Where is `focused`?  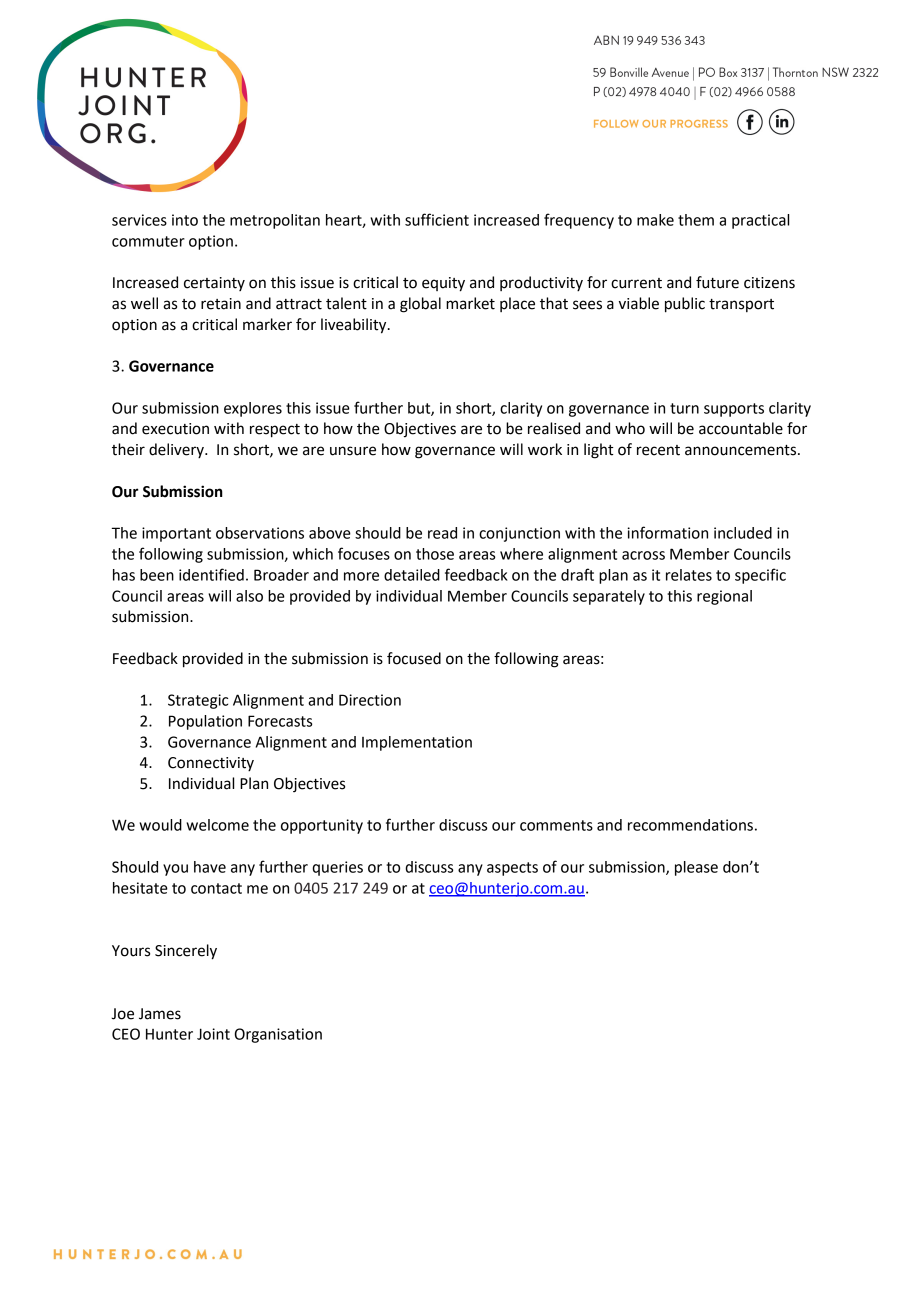 focused is located at coordinates (414, 658).
